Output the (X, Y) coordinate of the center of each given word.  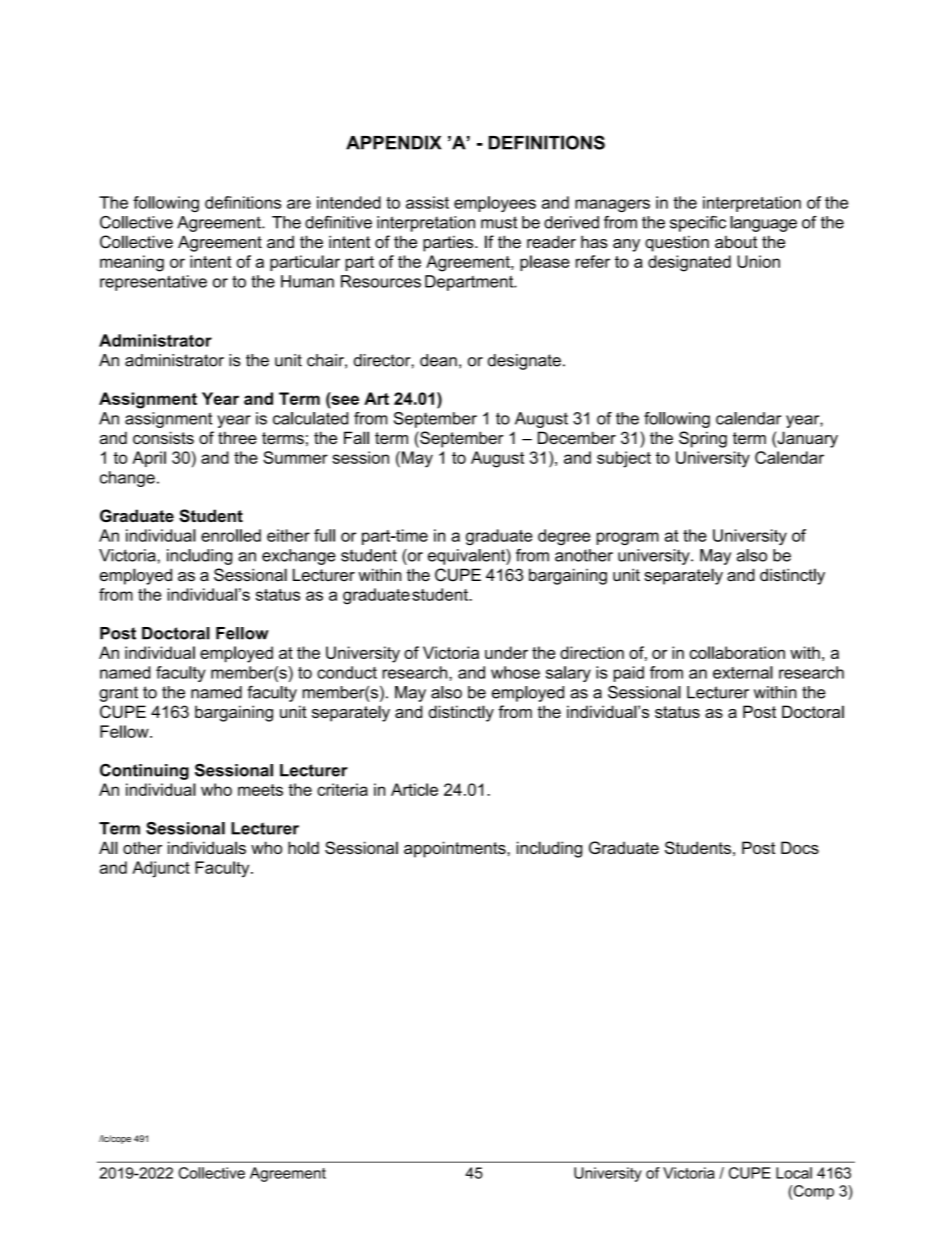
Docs (800, 847)
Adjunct (161, 869)
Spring (703, 439)
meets (260, 790)
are (299, 204)
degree (564, 537)
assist (427, 202)
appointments (456, 849)
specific (698, 224)
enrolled (231, 535)
